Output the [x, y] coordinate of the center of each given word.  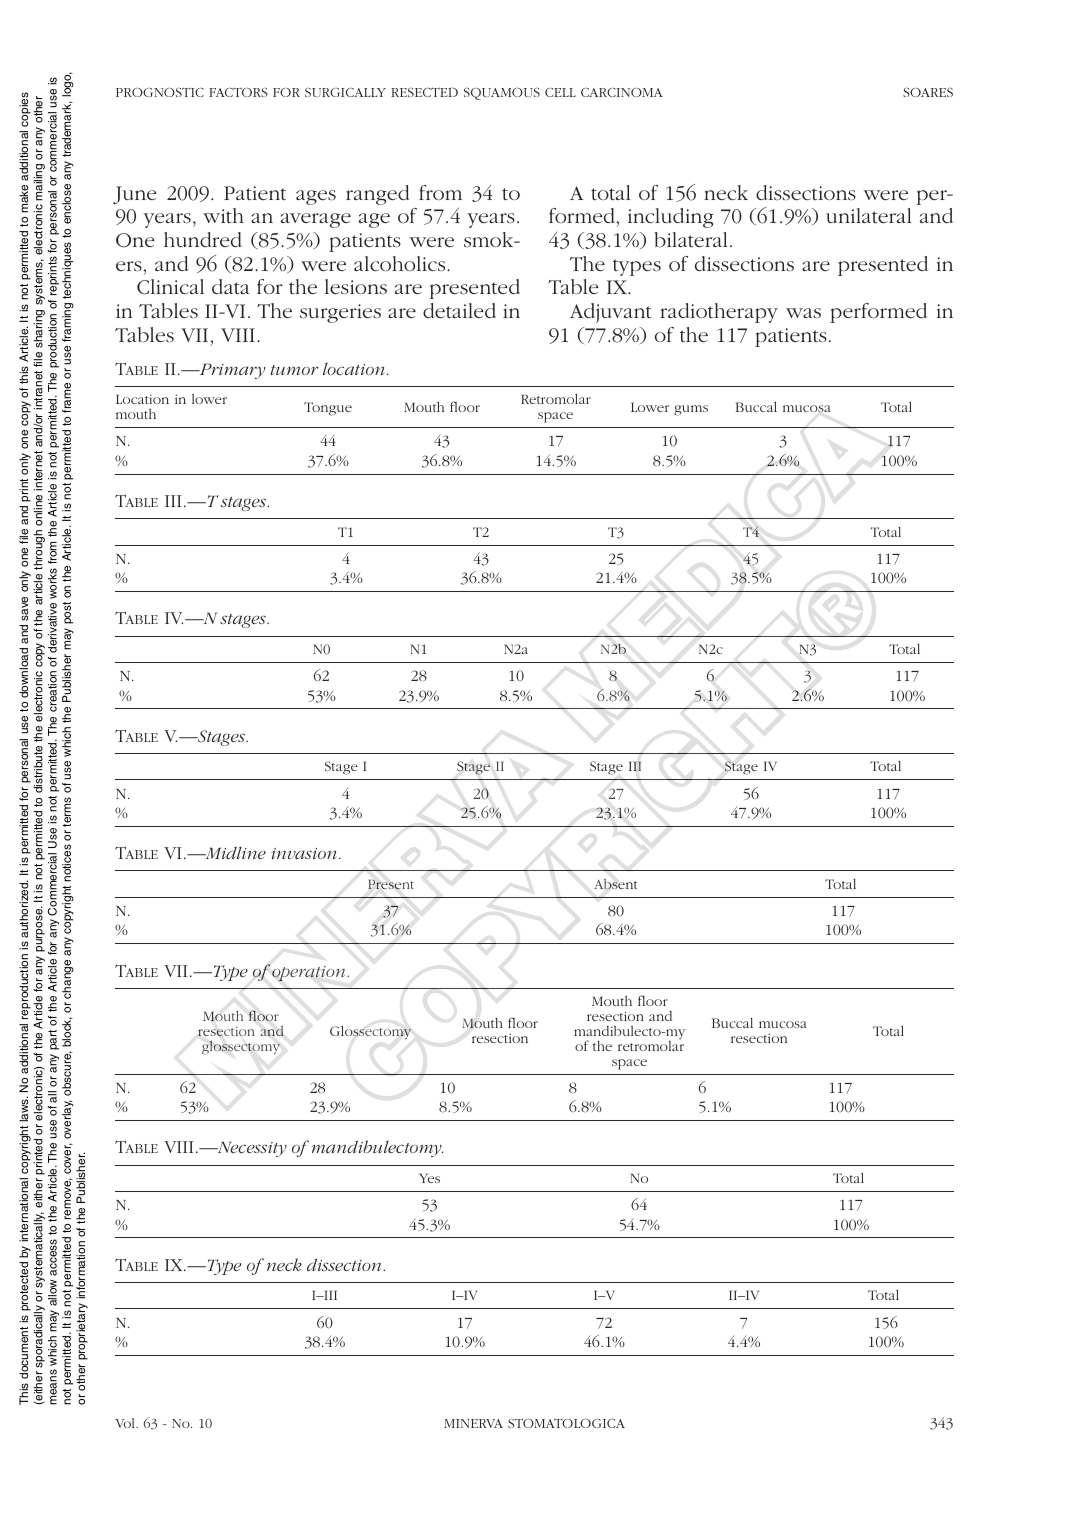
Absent [615, 884]
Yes [429, 1178]
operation [310, 973]
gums [691, 410]
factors [238, 92]
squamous [502, 94]
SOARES [928, 92]
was [803, 313]
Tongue [328, 409]
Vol [126, 1423]
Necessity [251, 1149]
